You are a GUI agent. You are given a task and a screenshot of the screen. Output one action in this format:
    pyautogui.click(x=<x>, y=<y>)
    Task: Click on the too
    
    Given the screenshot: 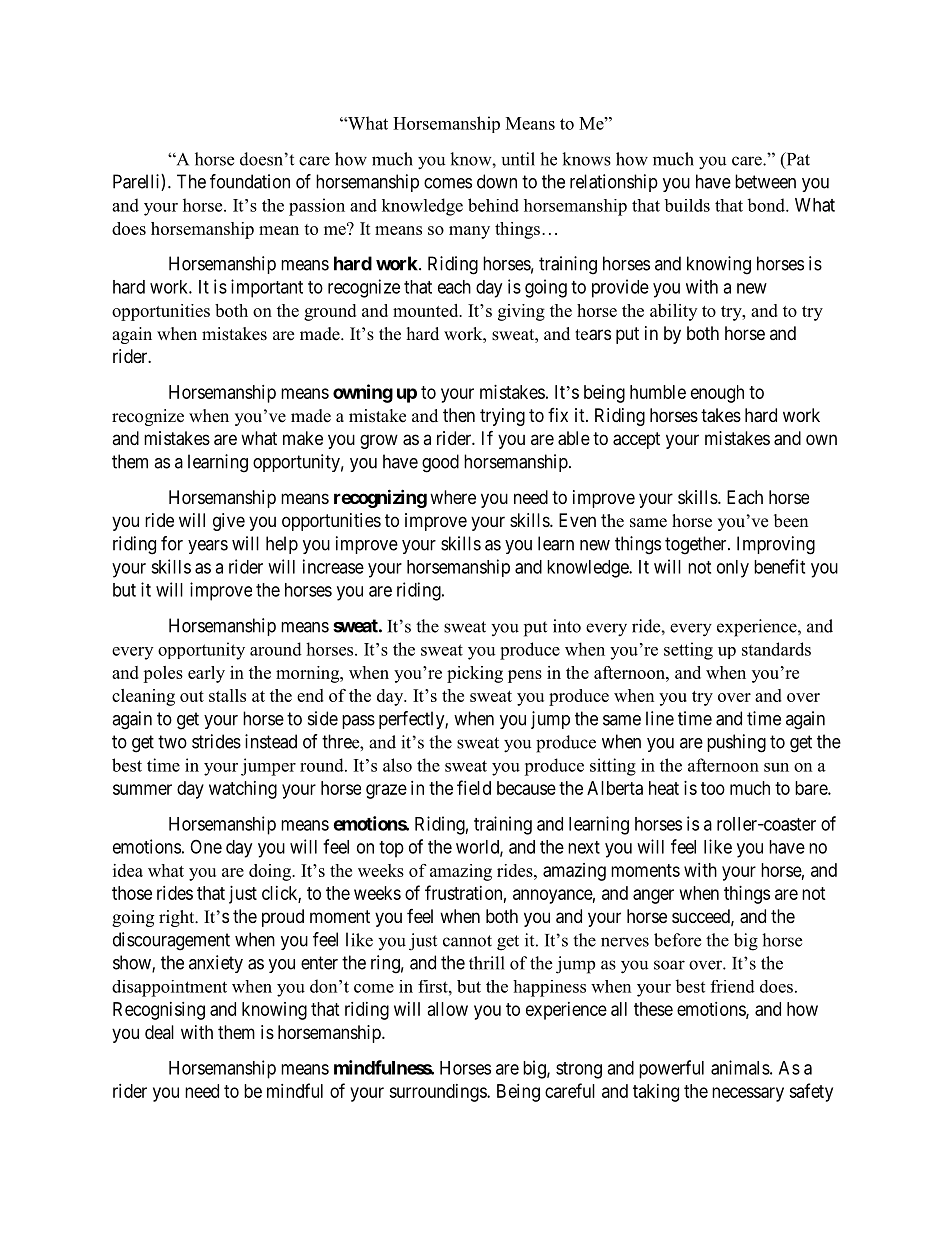 What is the action you would take?
    pyautogui.click(x=713, y=788)
